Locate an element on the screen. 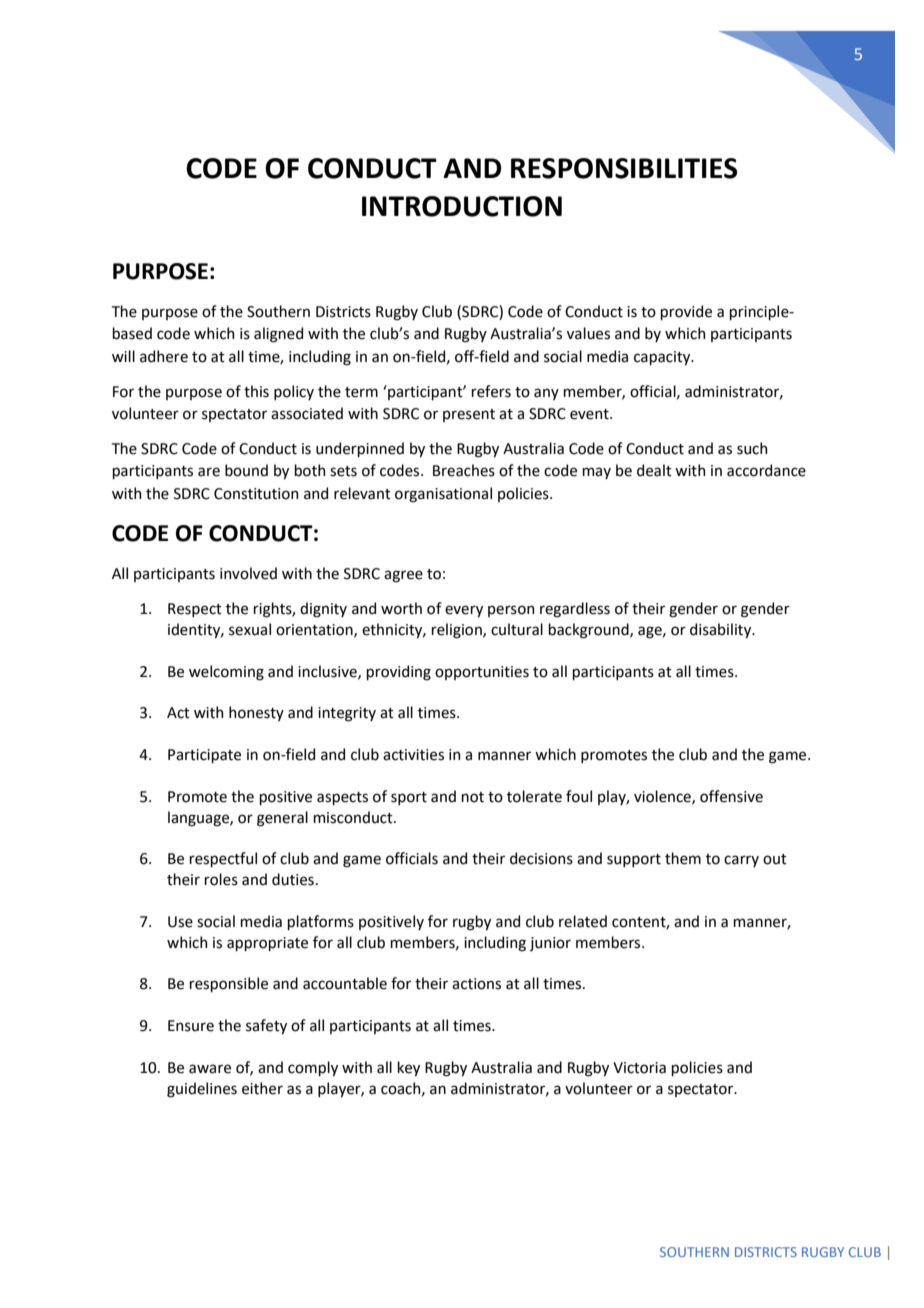 This screenshot has height=1308, width=924. every is located at coordinates (464, 611).
